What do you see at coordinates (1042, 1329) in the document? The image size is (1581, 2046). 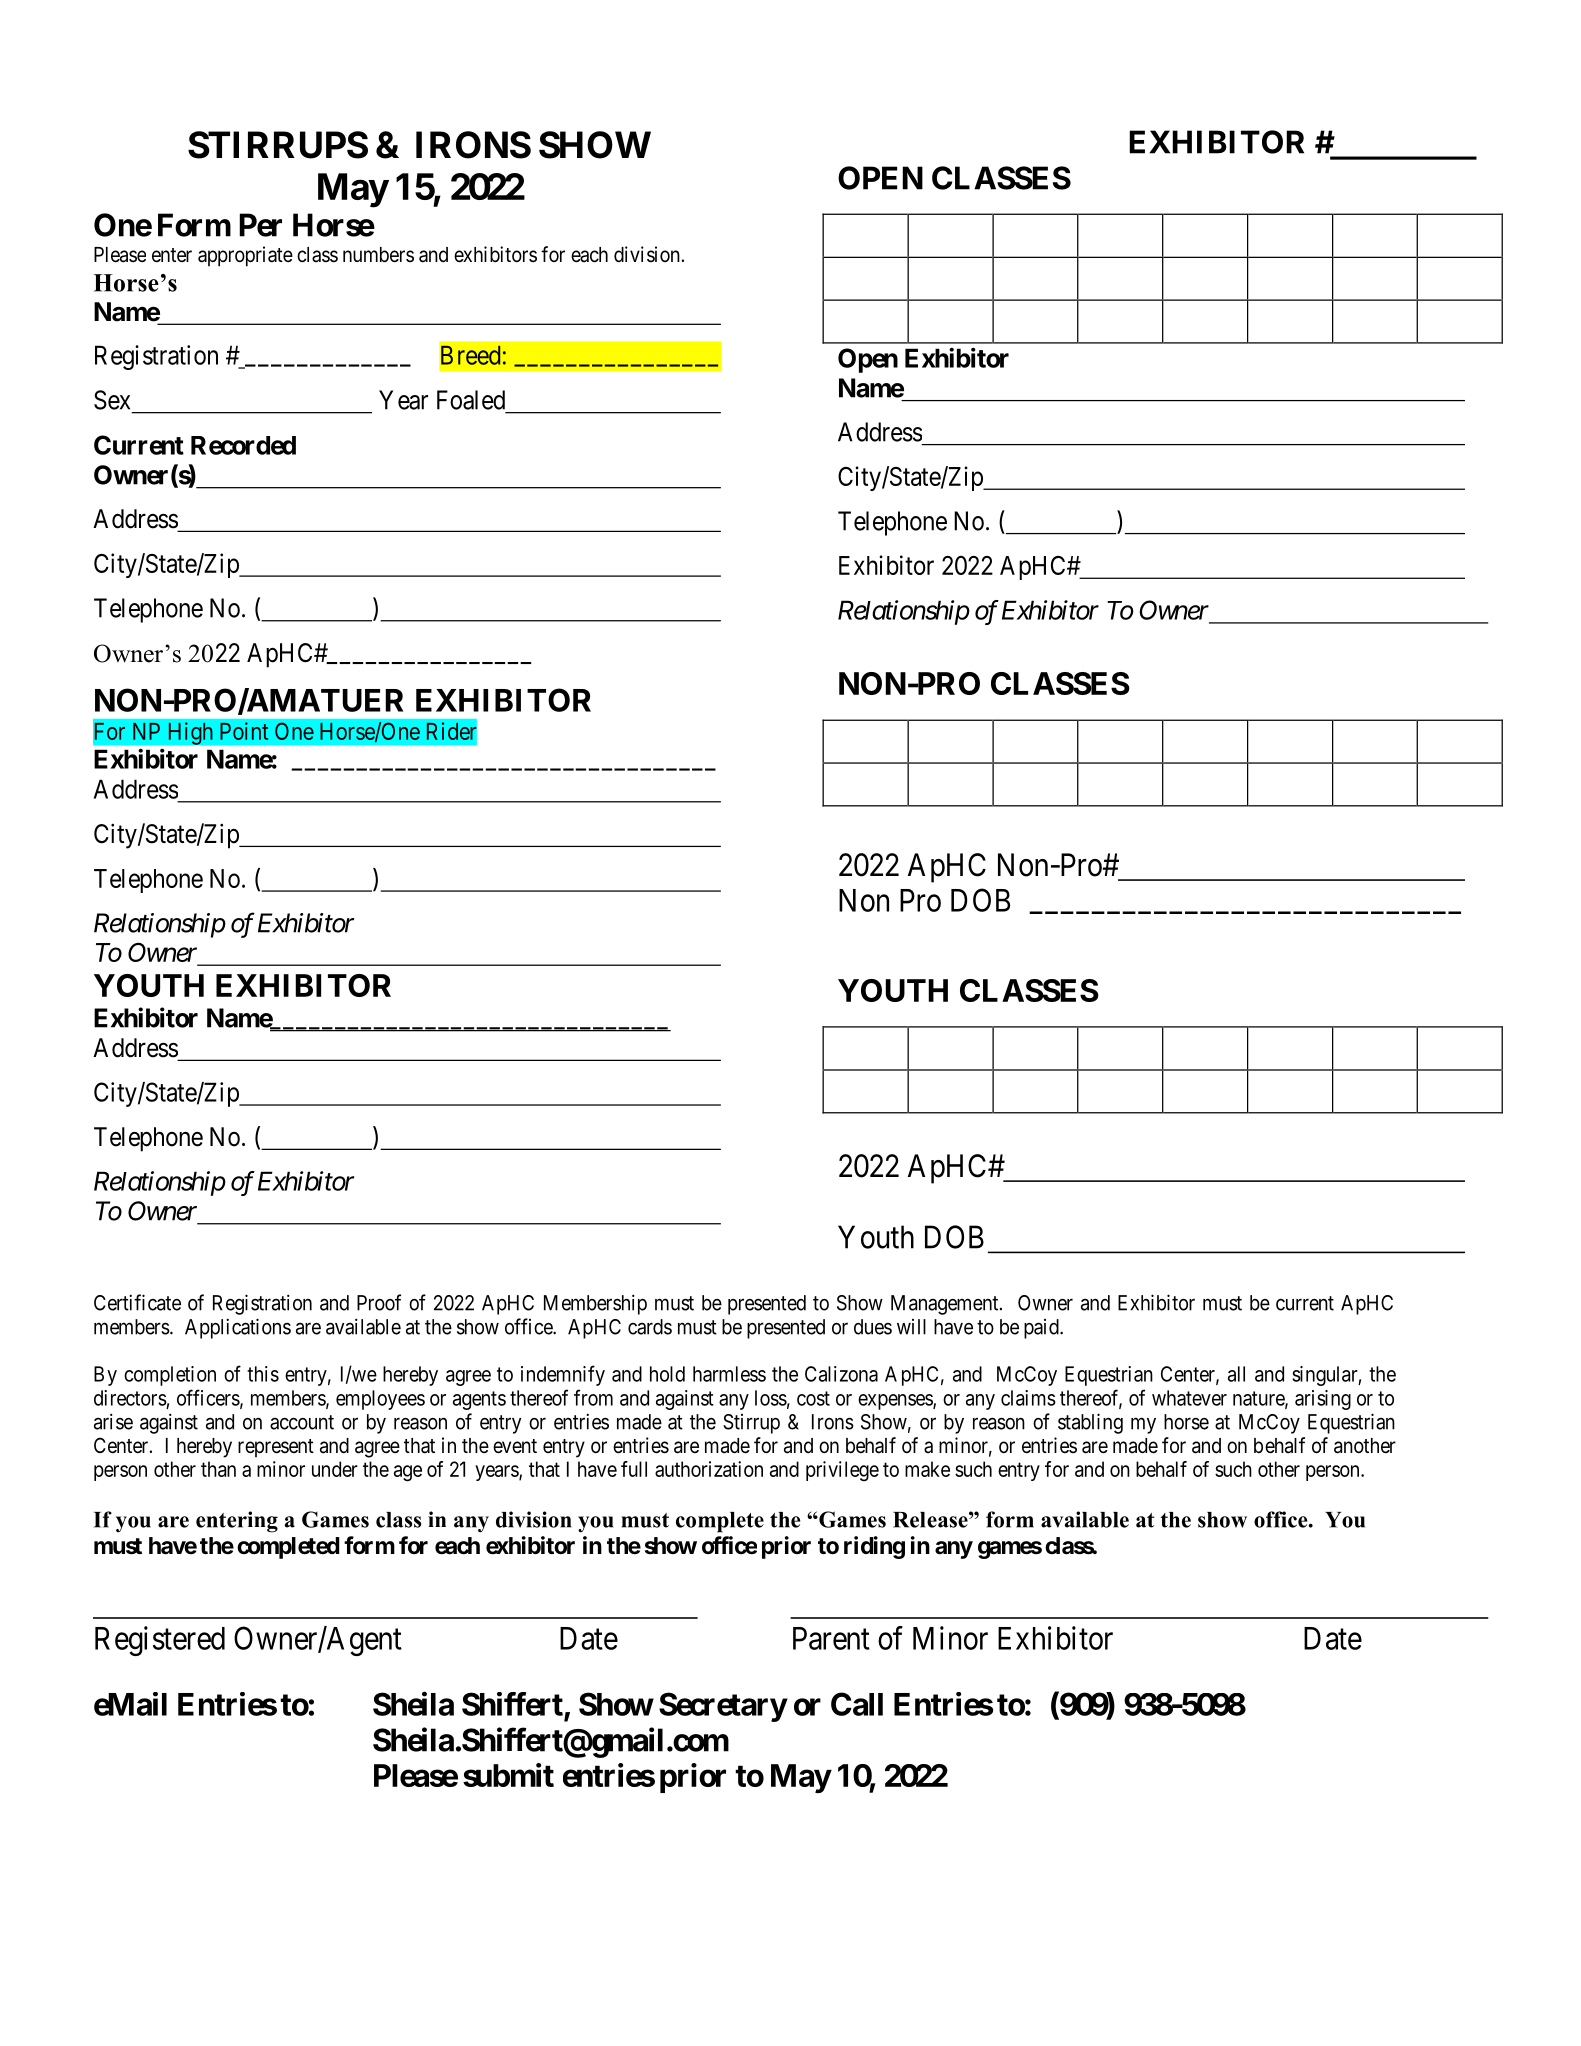 I see `paid` at bounding box center [1042, 1329].
